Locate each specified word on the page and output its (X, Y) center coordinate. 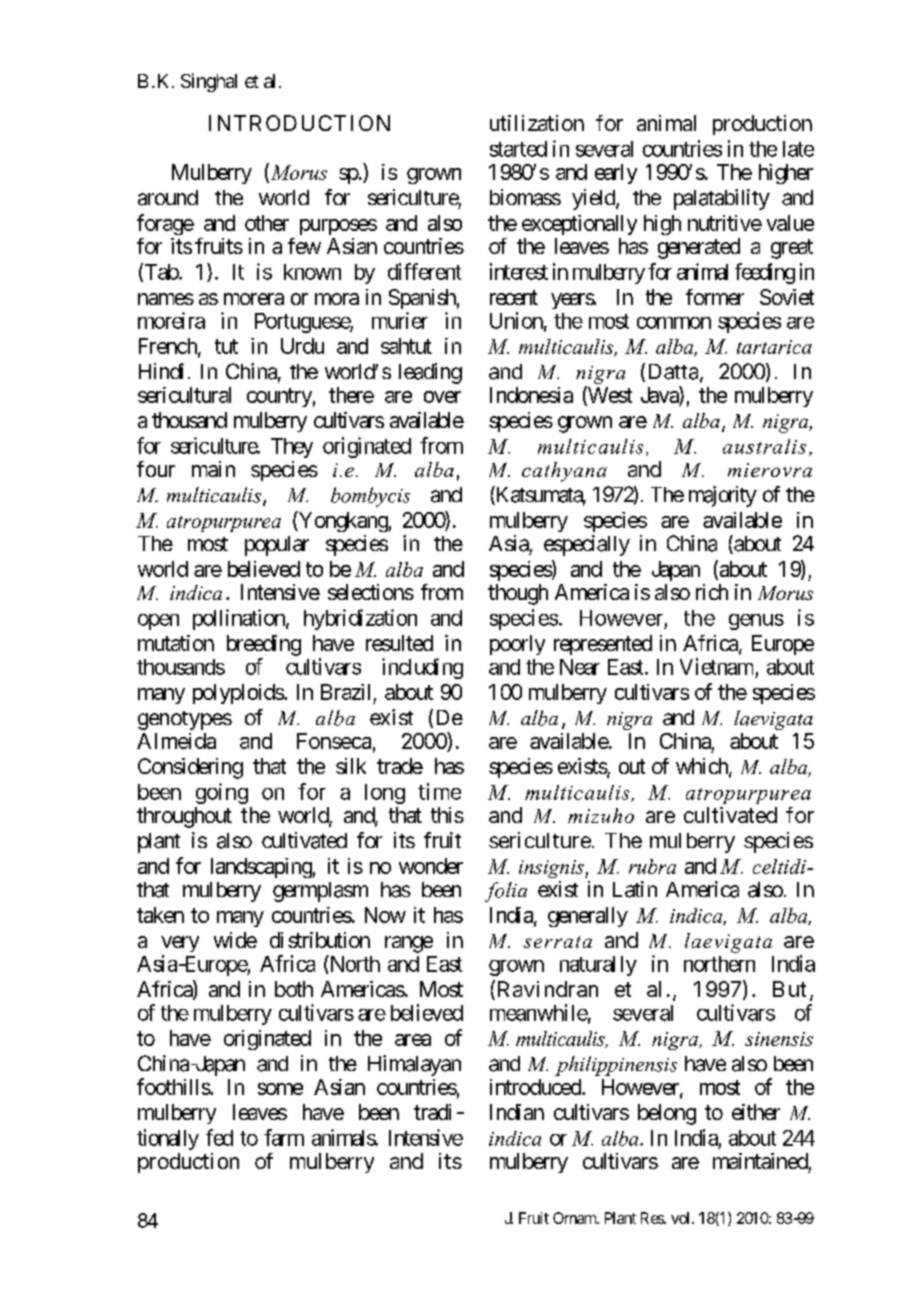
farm (284, 1137)
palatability (722, 199)
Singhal (209, 82)
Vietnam (716, 666)
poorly (517, 645)
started (518, 149)
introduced (536, 1087)
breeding (264, 645)
